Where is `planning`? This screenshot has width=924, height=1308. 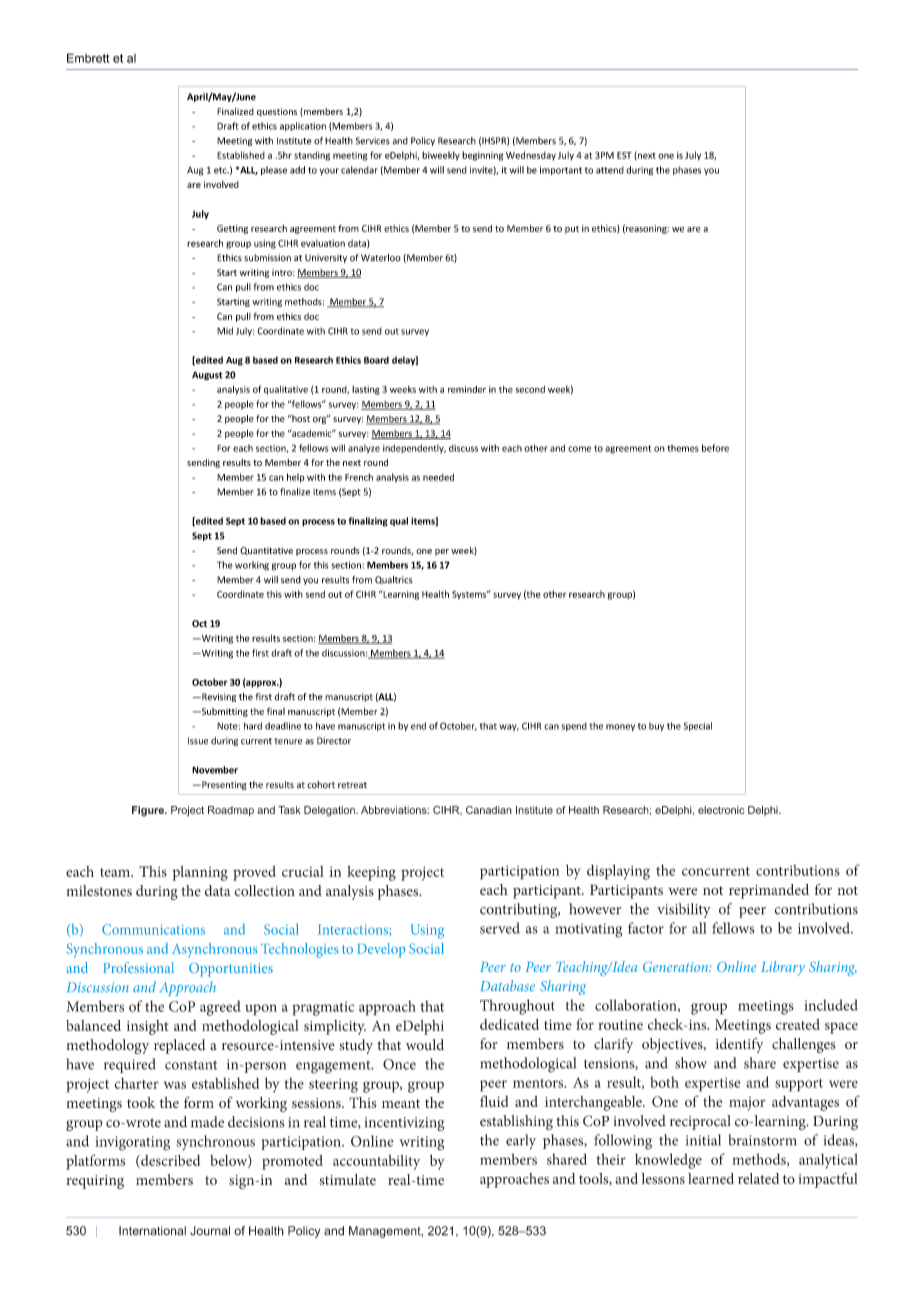
planning is located at coordinates (200, 873).
